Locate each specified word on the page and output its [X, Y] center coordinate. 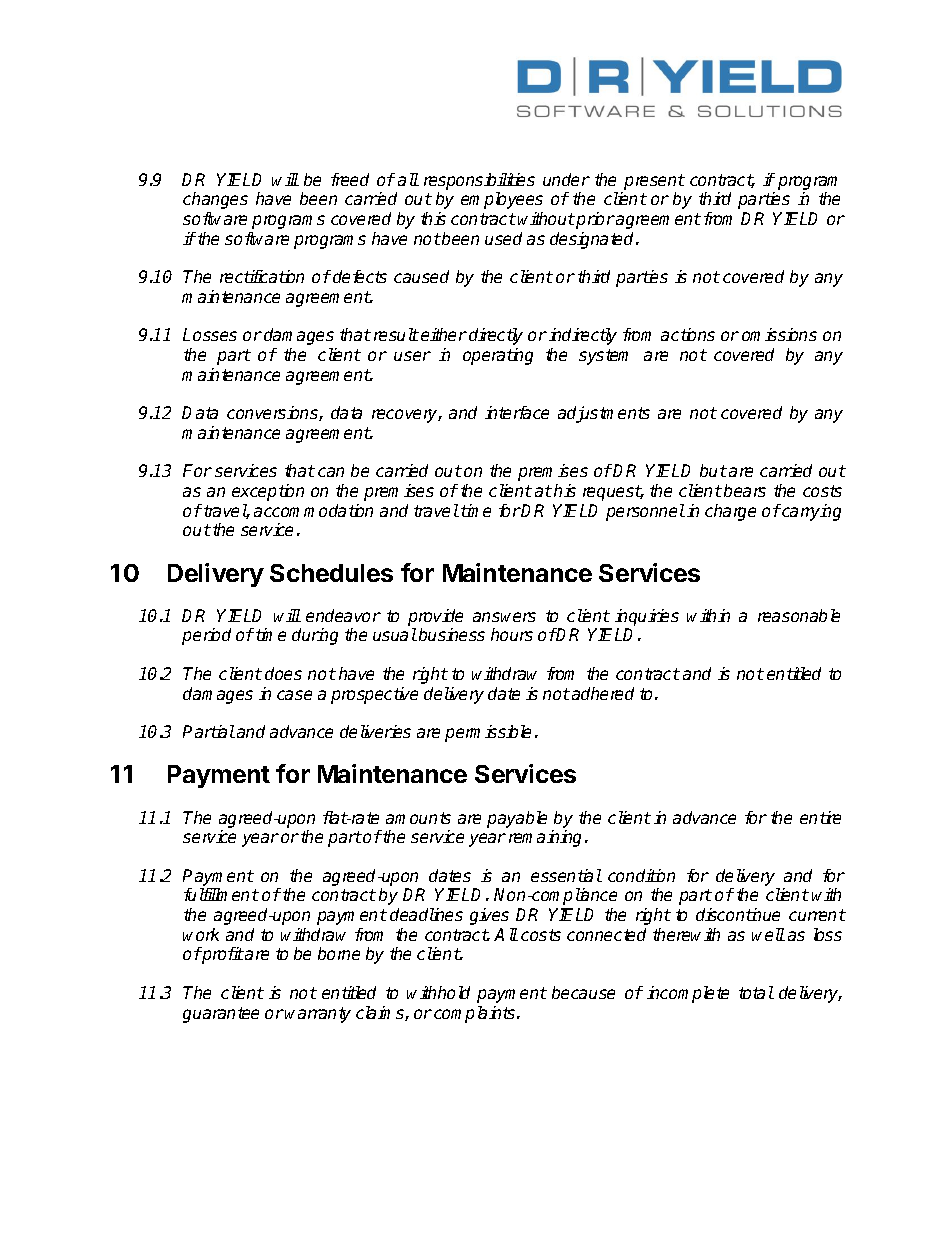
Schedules [331, 573]
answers [504, 617]
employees [502, 200]
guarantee [221, 1015]
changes [215, 200]
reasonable [799, 615]
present [654, 182]
